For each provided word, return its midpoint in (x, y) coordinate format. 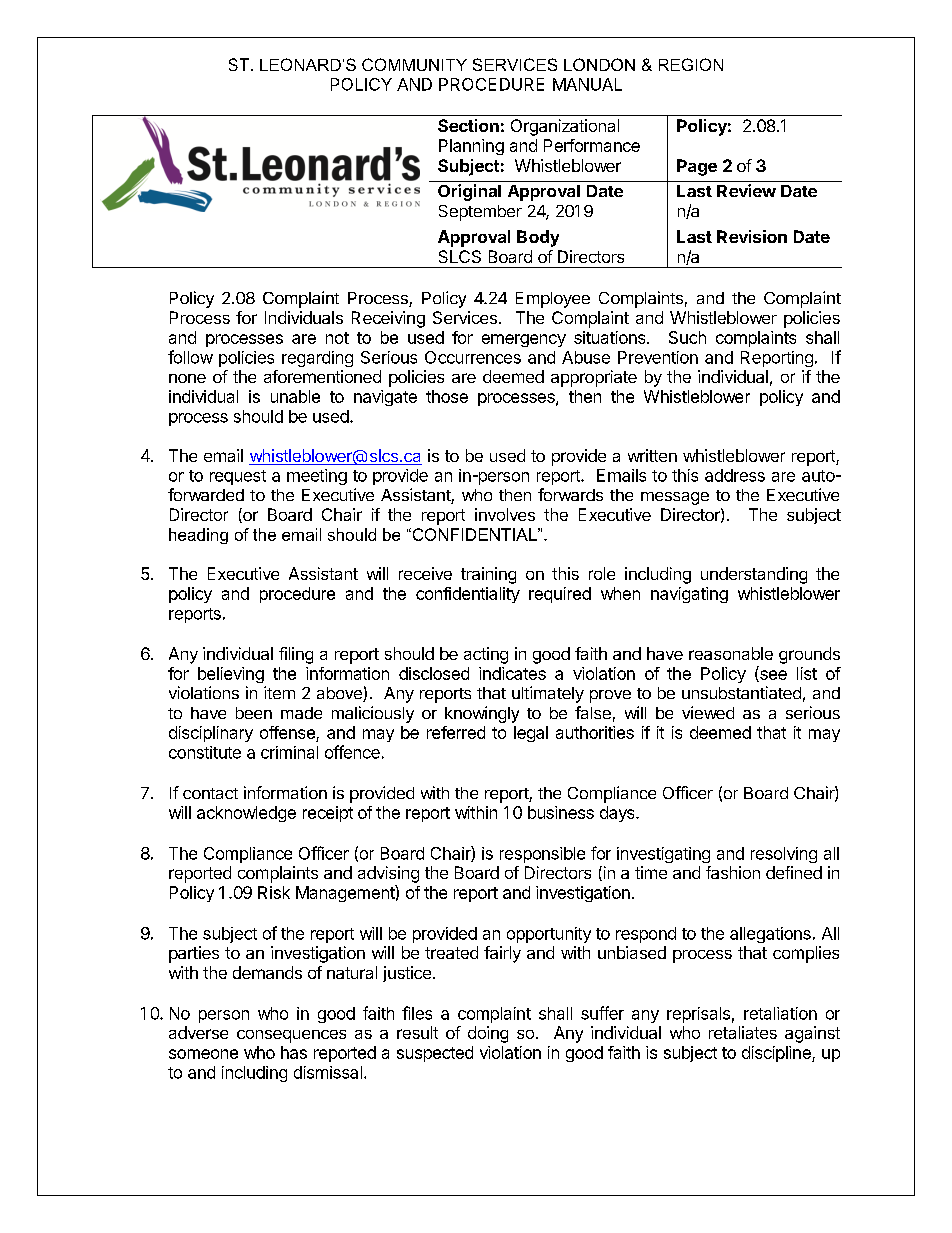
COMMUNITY (414, 64)
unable (295, 396)
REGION (691, 64)
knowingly (482, 714)
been (254, 713)
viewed (708, 712)
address (735, 475)
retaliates (743, 1032)
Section (468, 125)
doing (488, 1034)
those (447, 396)
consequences (291, 1036)
